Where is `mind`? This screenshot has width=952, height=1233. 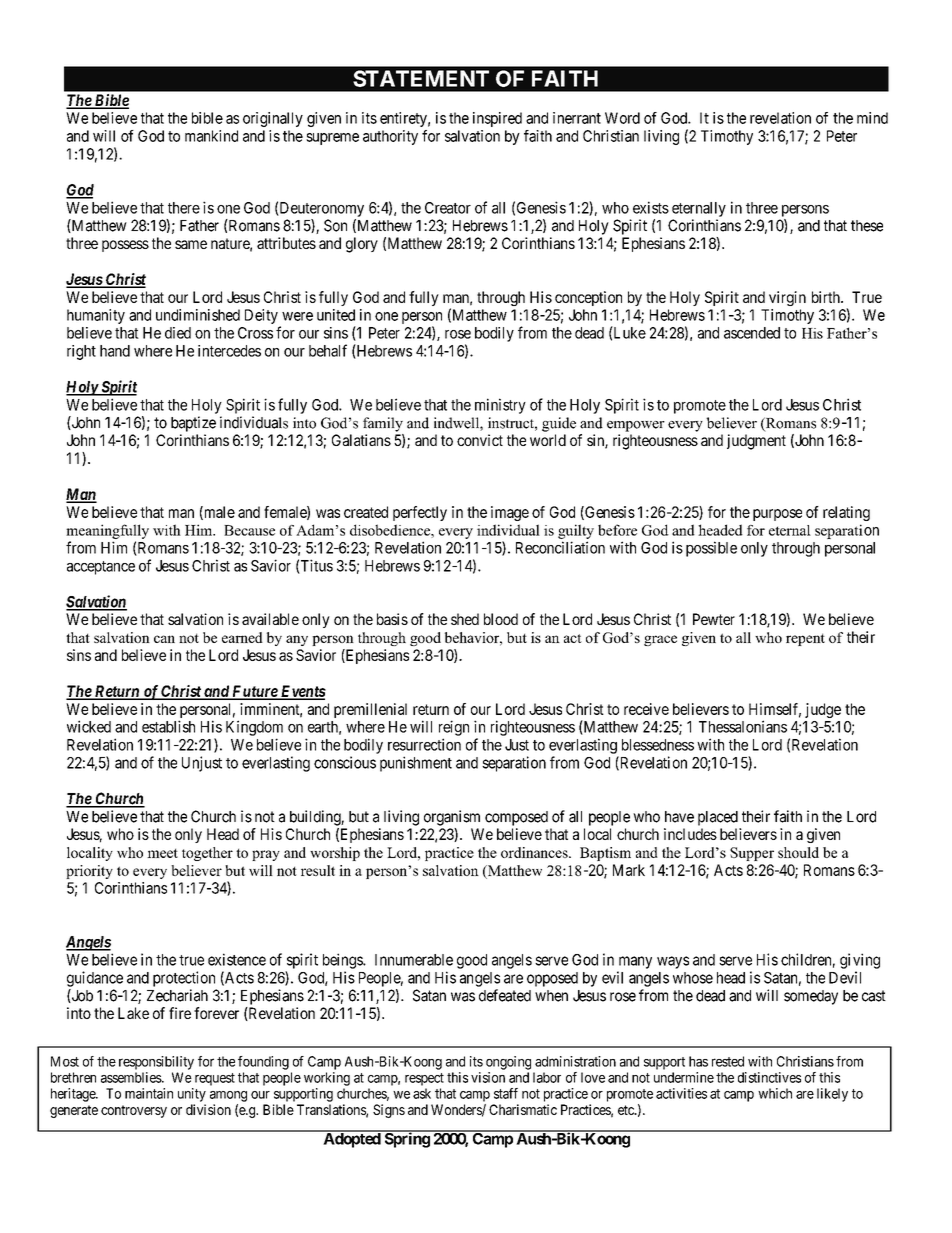
mind is located at coordinates (872, 118).
